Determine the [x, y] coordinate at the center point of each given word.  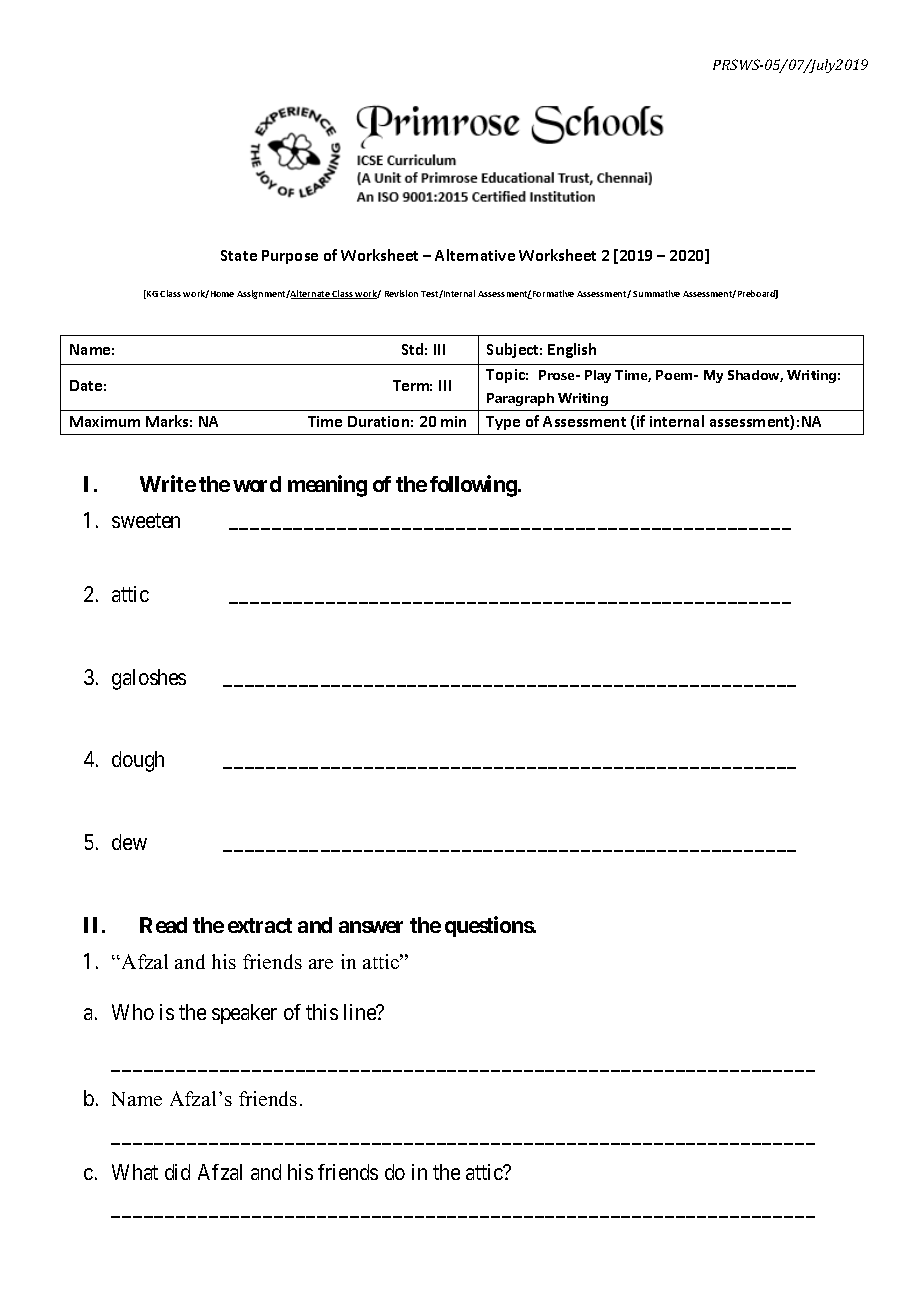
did [177, 1172]
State [239, 255]
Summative [656, 293]
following [473, 486]
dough [138, 761]
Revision [401, 293]
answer [371, 927]
